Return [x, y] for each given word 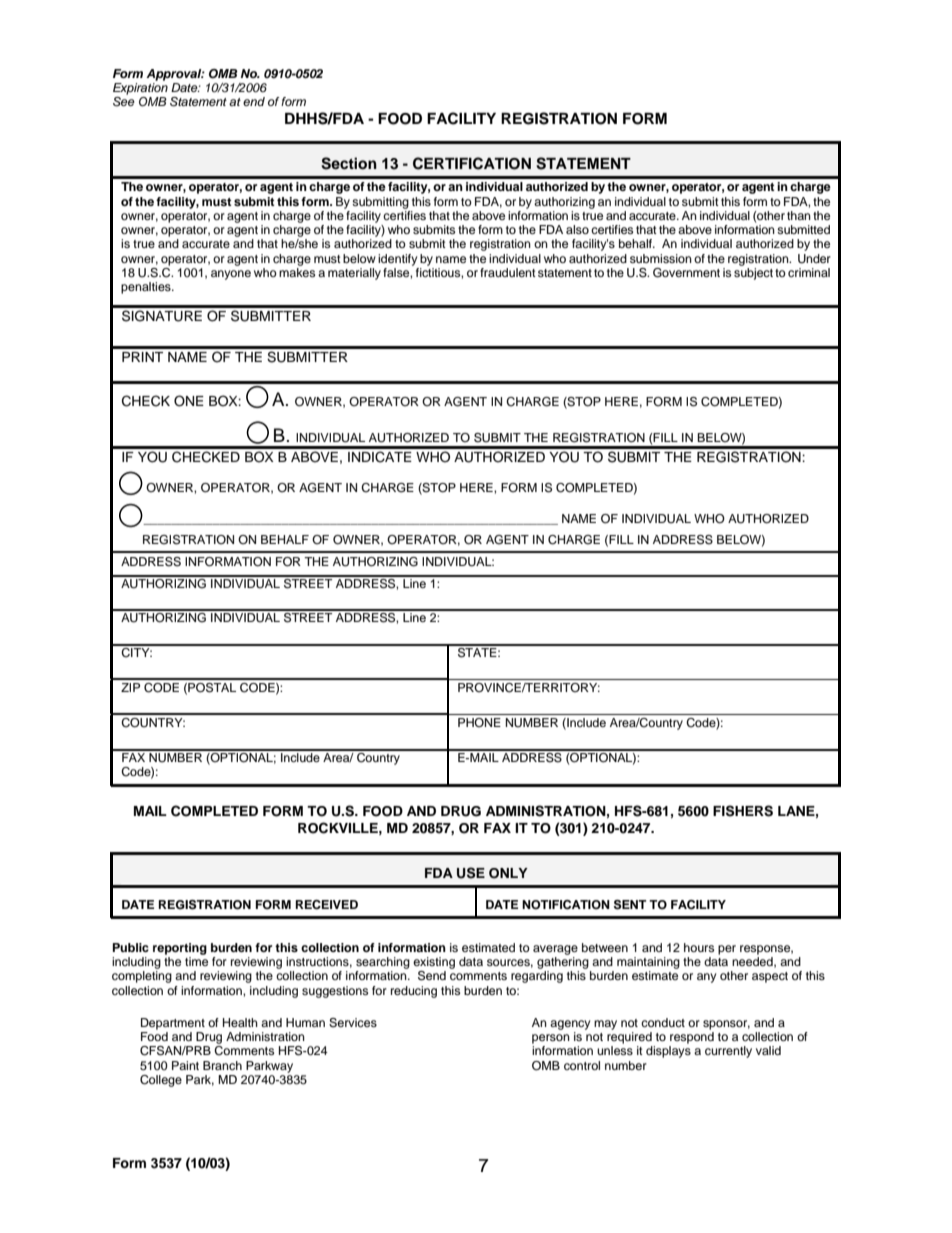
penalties [147, 288]
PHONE [479, 722]
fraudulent [508, 272]
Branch [222, 1065]
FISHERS [743, 811]
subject [753, 274]
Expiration [140, 89]
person [551, 1039]
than [799, 215]
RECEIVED [327, 905]
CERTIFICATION [472, 163]
